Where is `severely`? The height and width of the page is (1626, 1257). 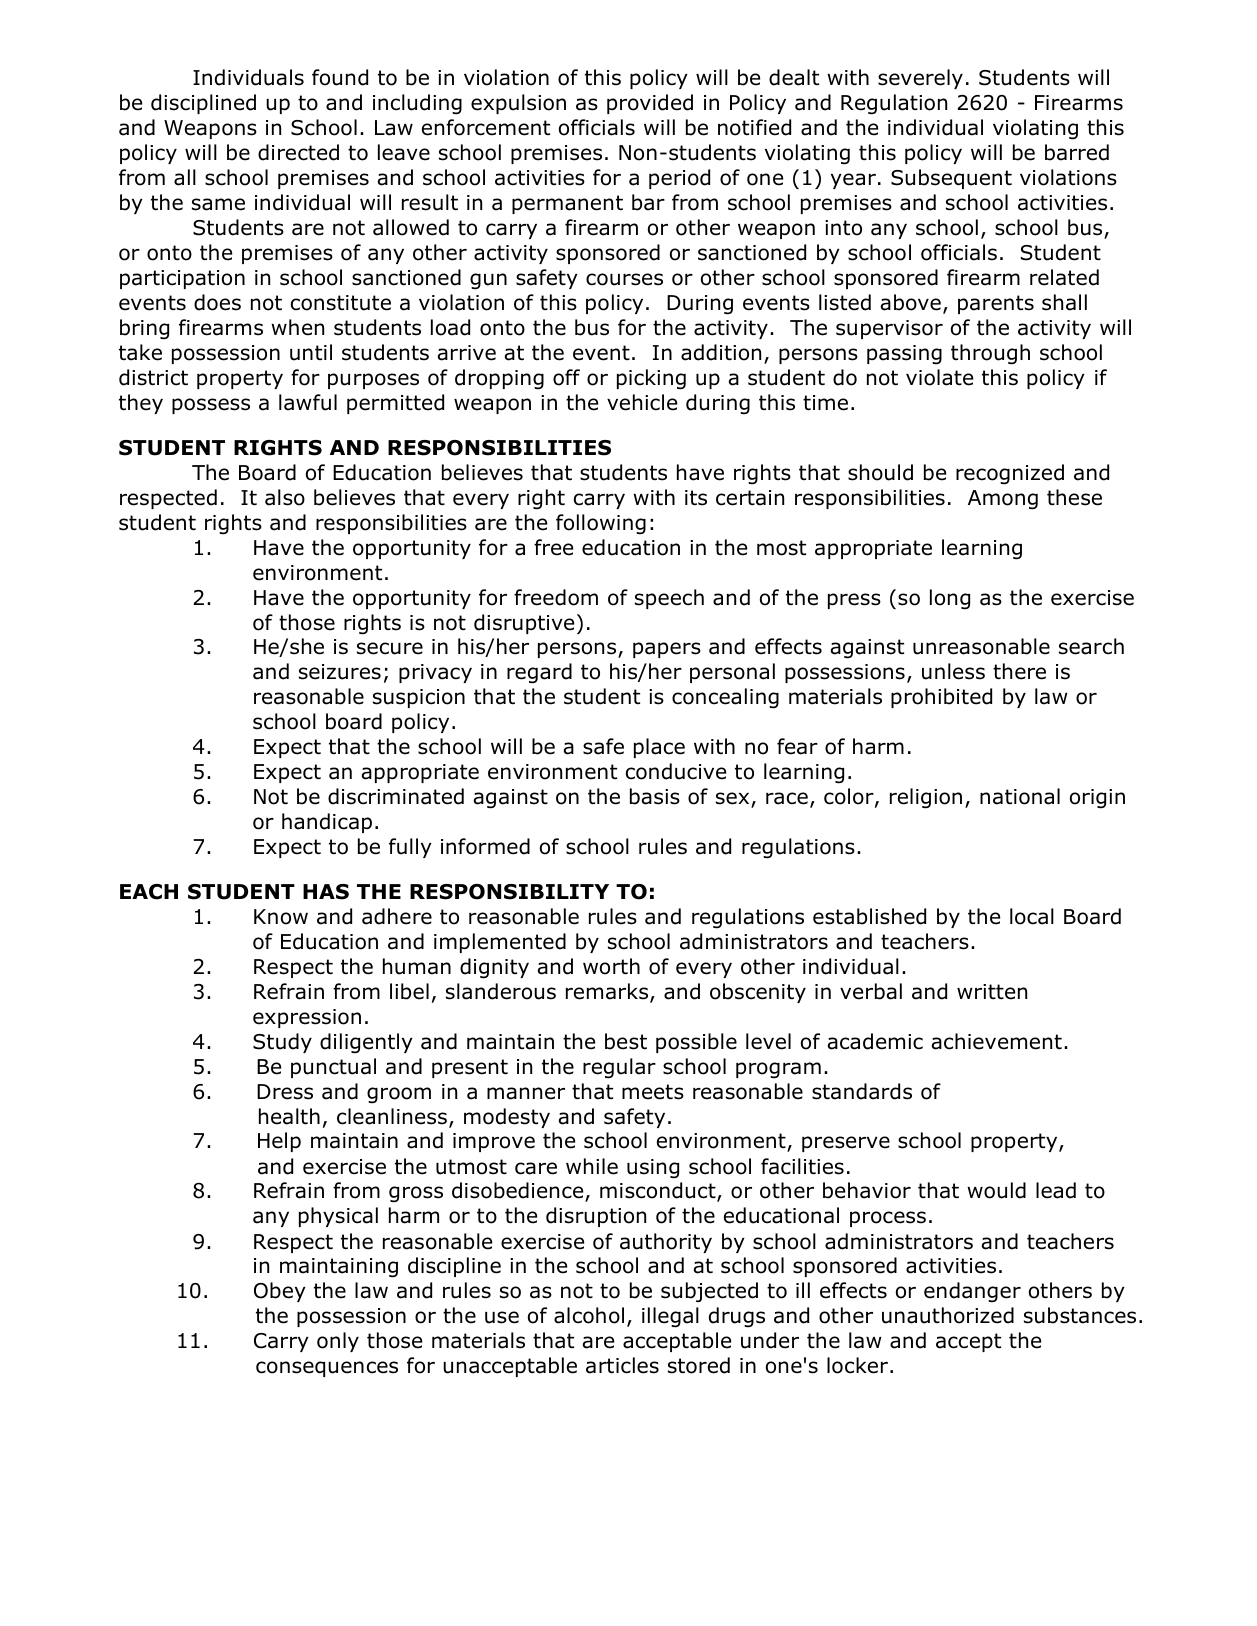 severely is located at coordinates (920, 79).
